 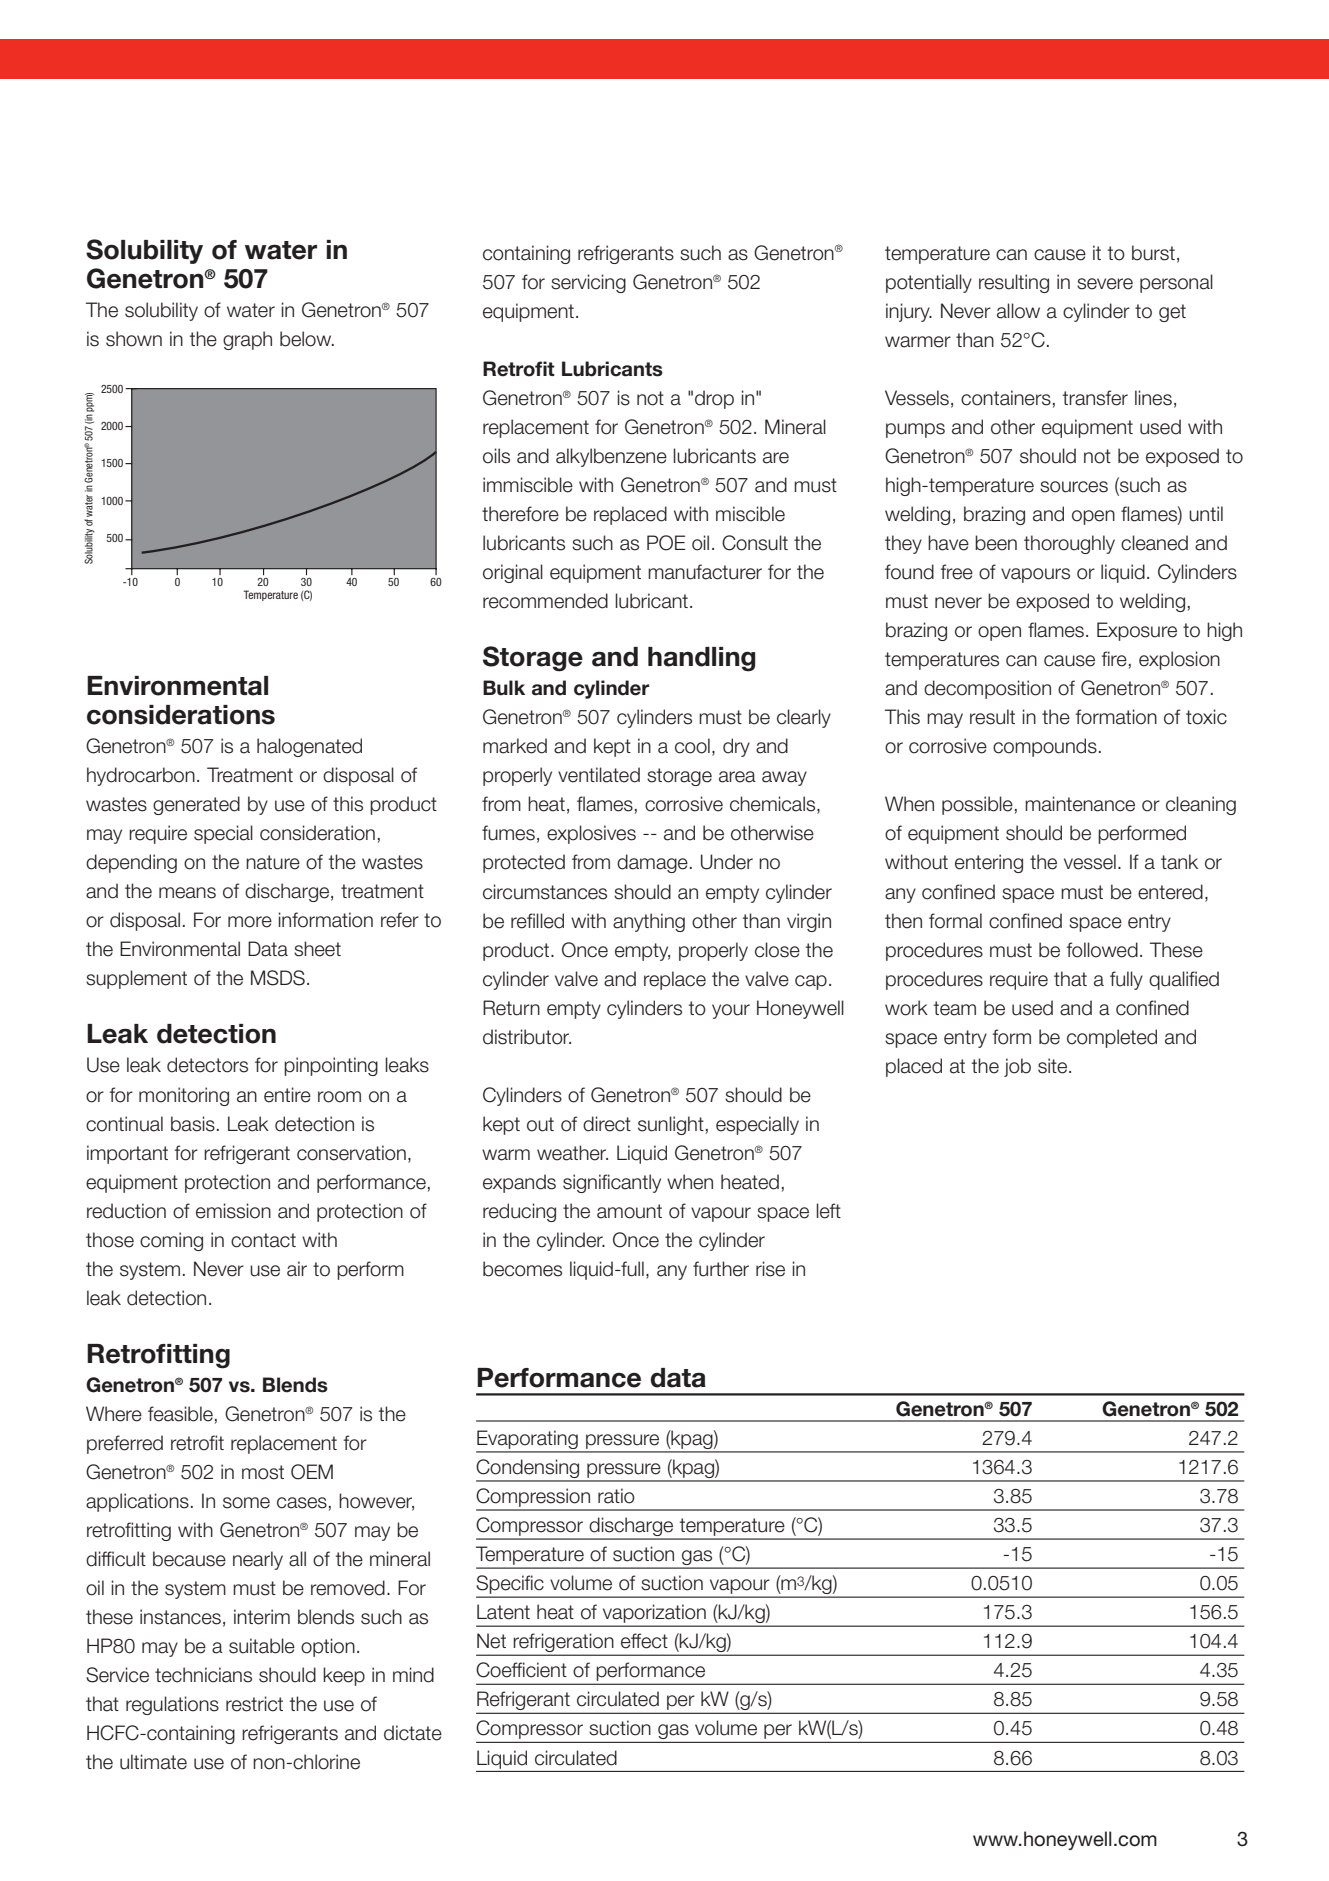 What do you see at coordinates (528, 1441) in the page?
I see `Evaporating` at bounding box center [528, 1441].
